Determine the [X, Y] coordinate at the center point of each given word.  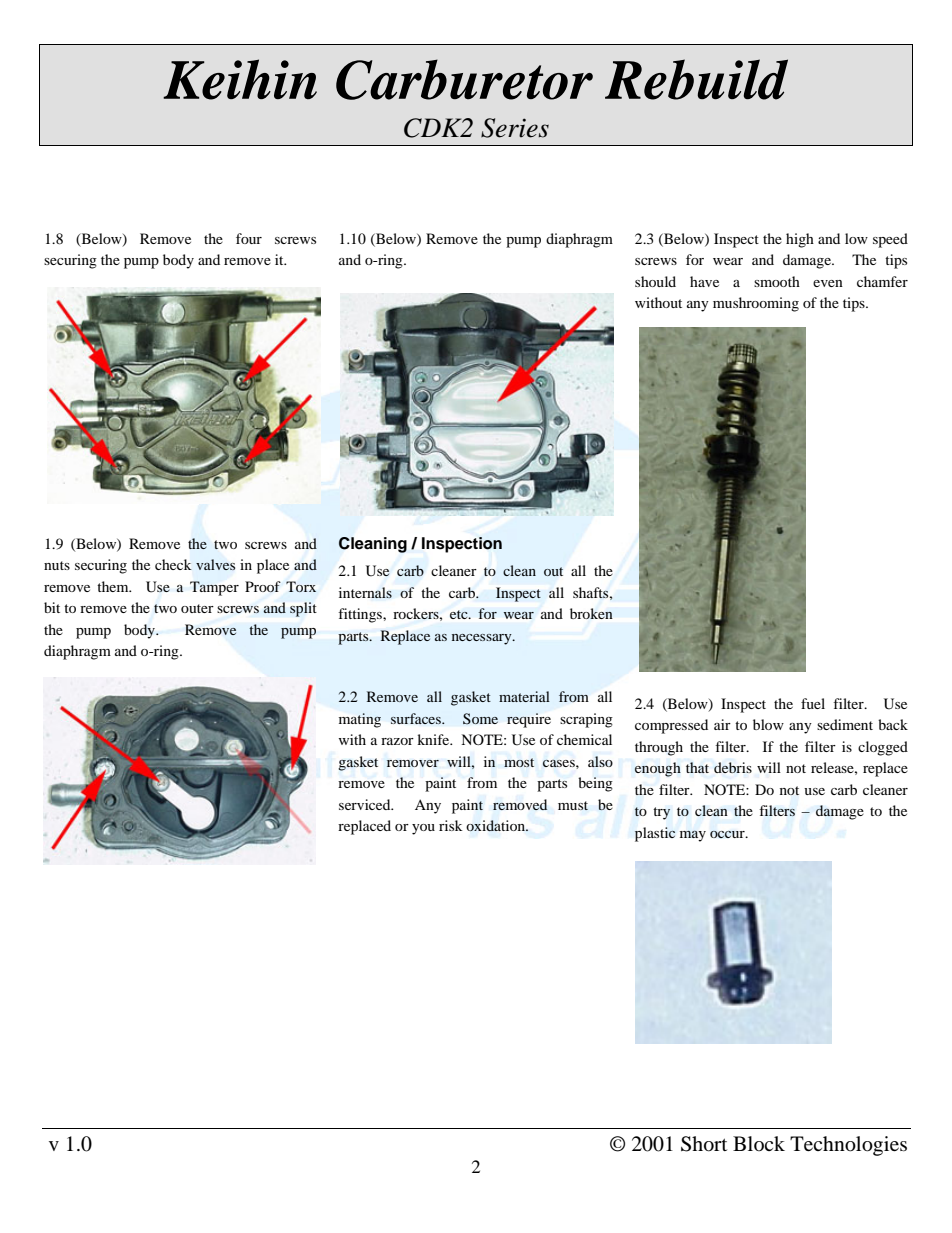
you [423, 829]
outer [197, 608]
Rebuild [696, 79]
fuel [813, 703]
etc [460, 614]
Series [515, 128]
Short [704, 1144]
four [249, 238]
